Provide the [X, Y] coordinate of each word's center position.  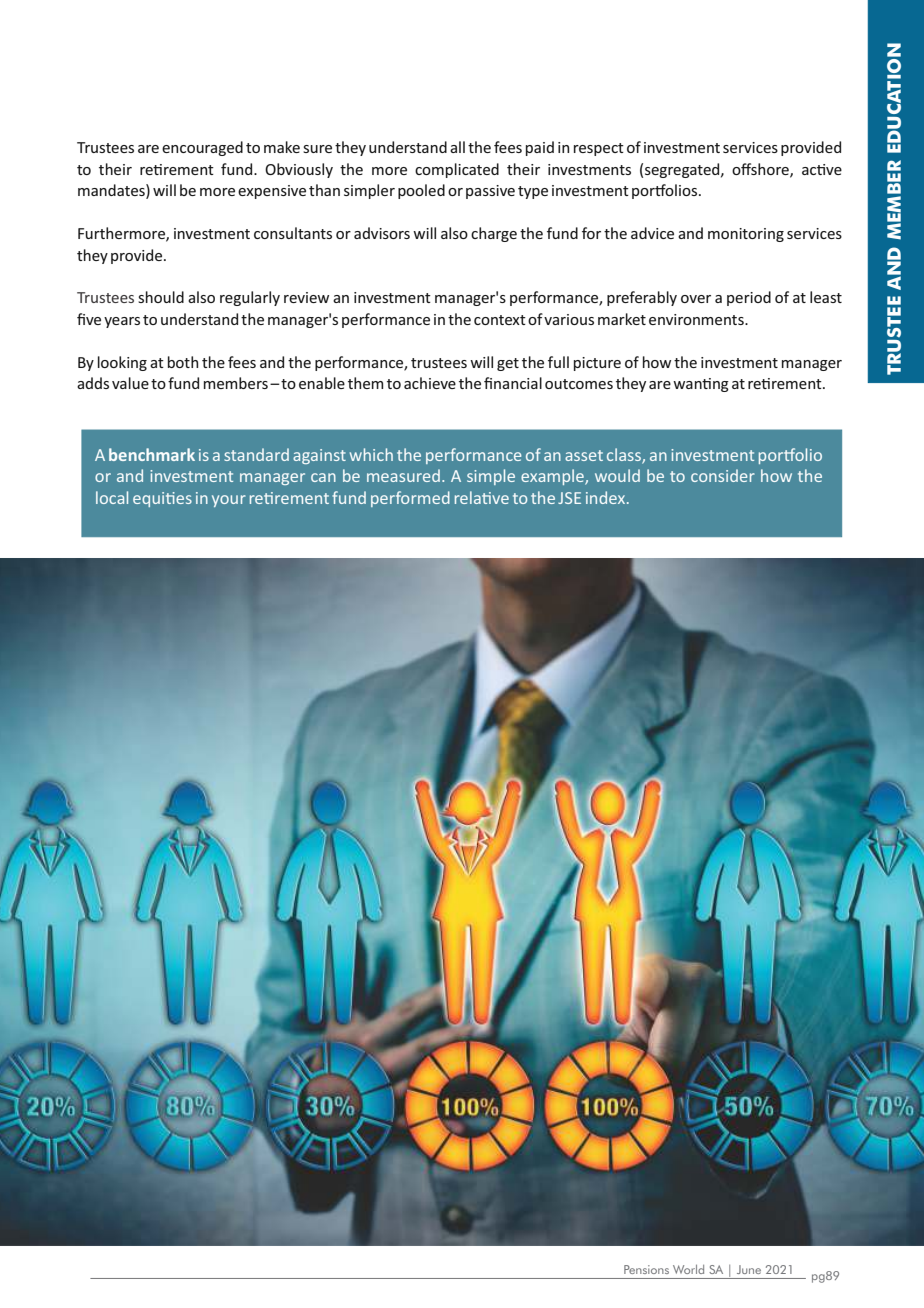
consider [723, 475]
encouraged [202, 148]
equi [150, 499]
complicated [457, 170]
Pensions [646, 1269]
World [688, 1269]
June [749, 1269]
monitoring [746, 235]
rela [469, 497]
